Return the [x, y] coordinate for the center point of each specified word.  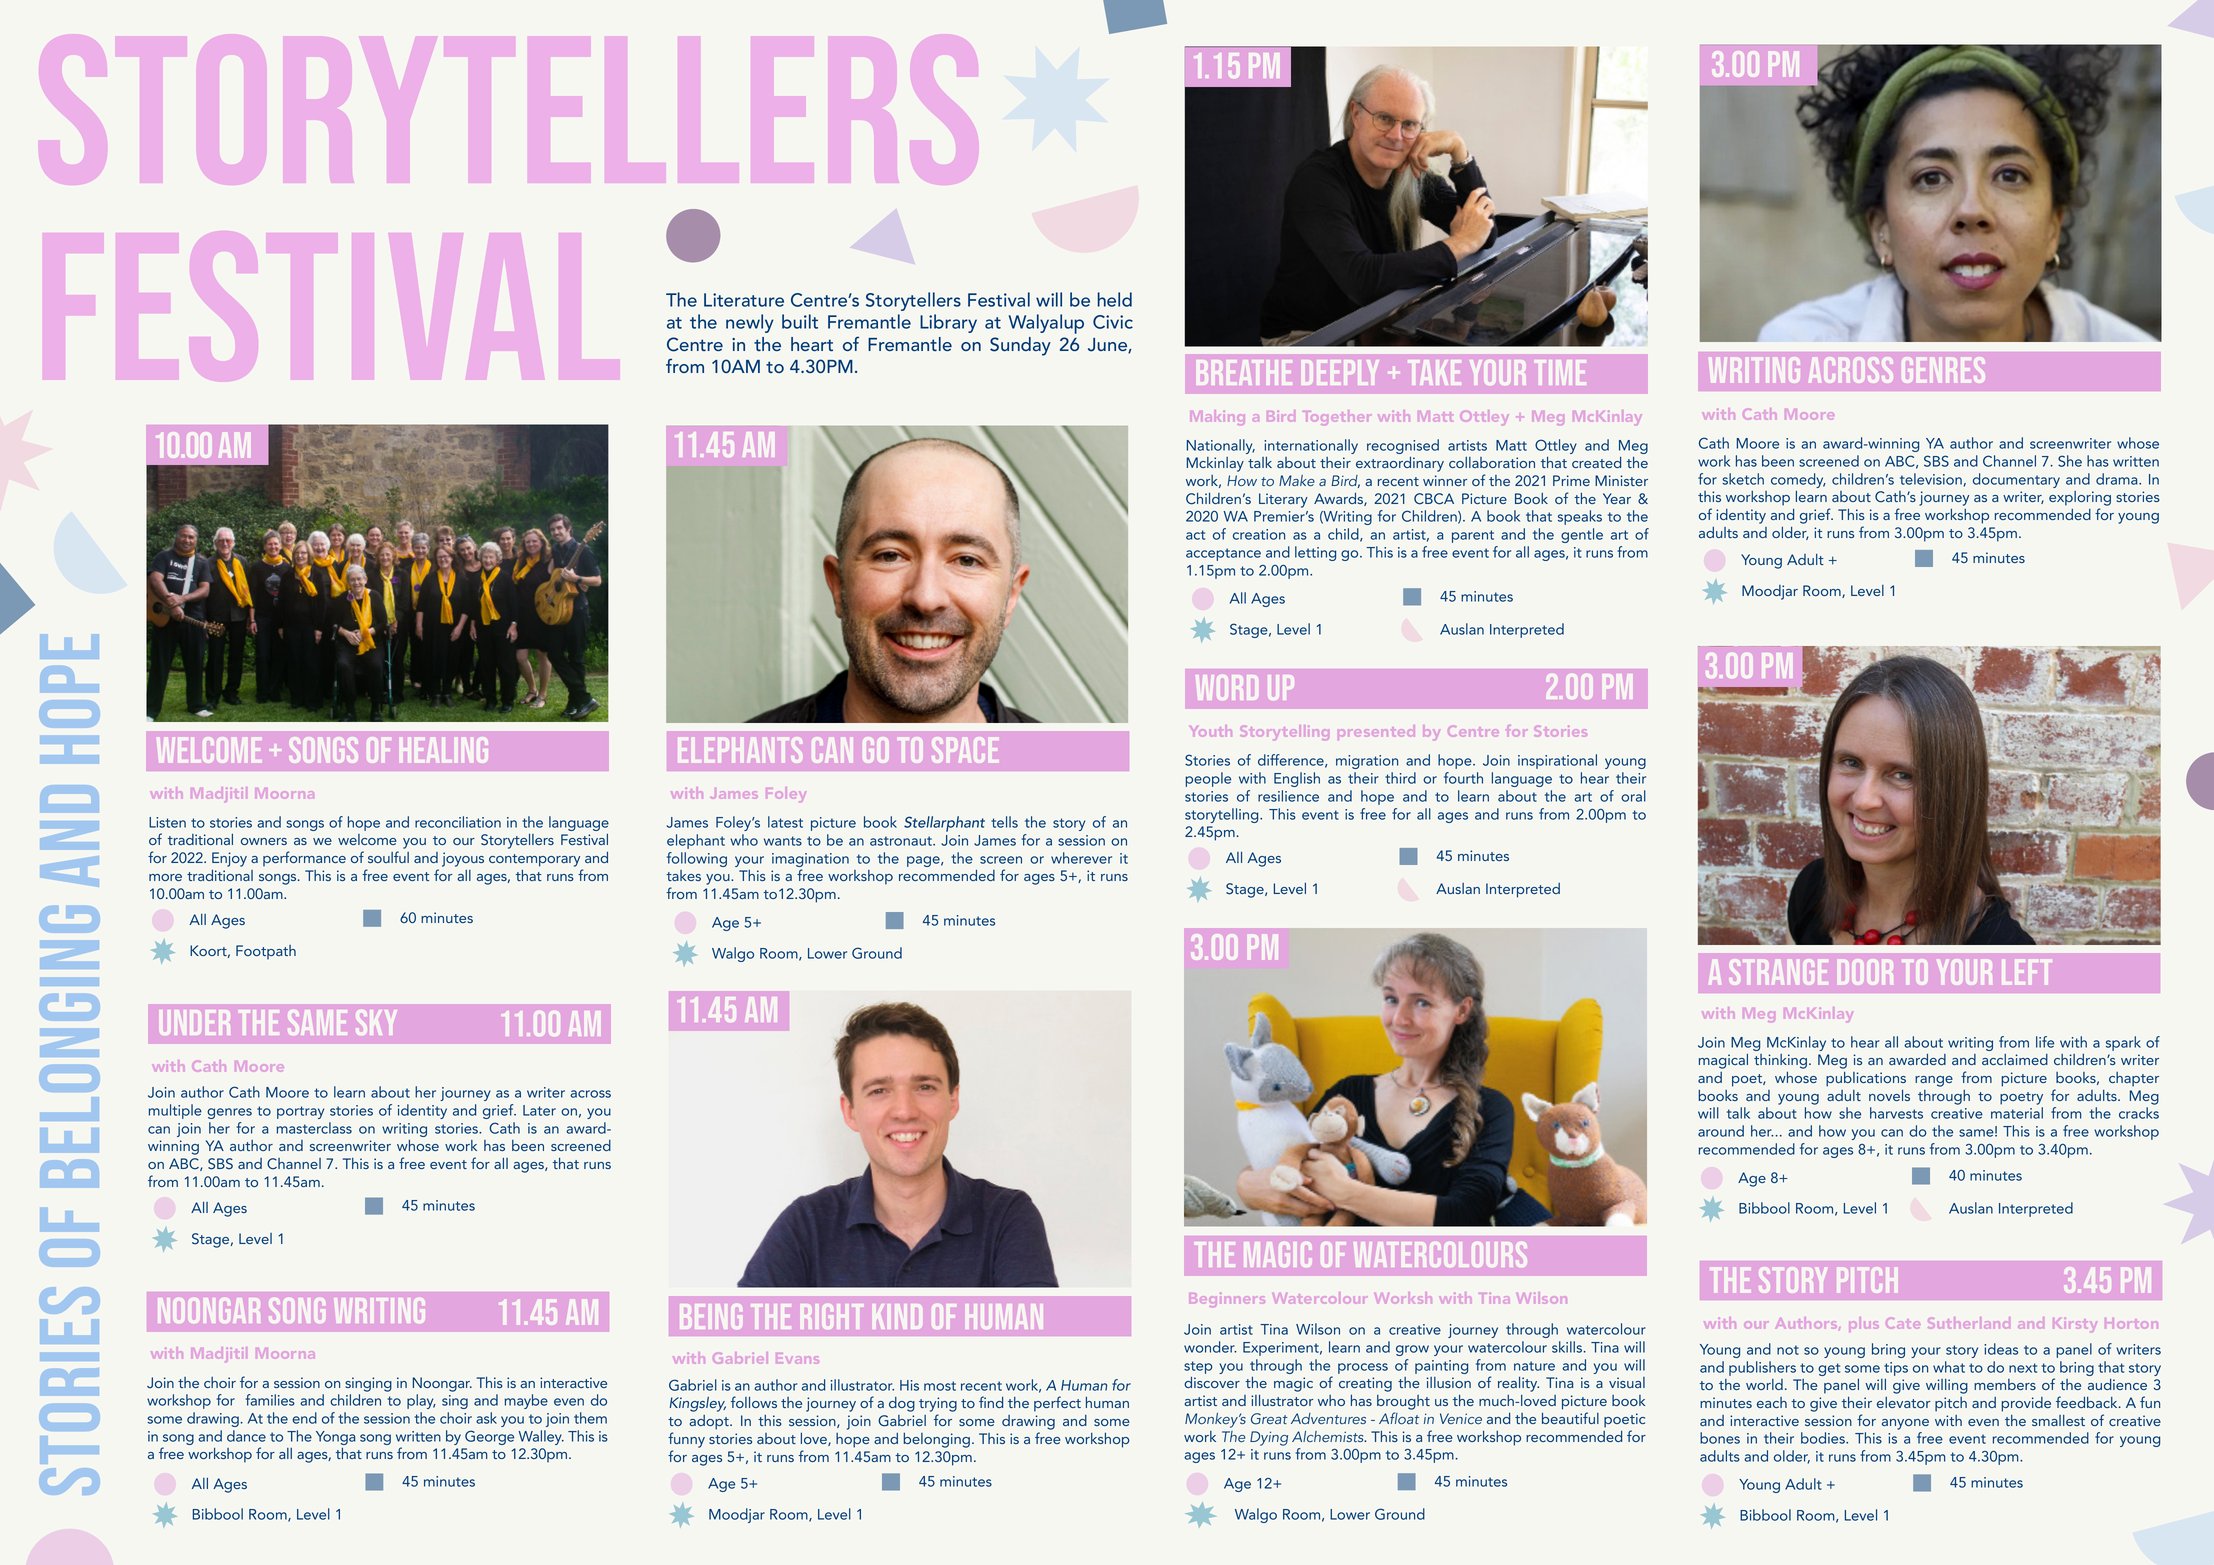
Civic [1113, 322]
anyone [1905, 1424]
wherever [1081, 858]
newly [750, 323]
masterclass [314, 1128]
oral [1633, 796]
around [1721, 1131]
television [1932, 479]
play [421, 1401]
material [2017, 1113]
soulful [388, 857]
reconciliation [458, 822]
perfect [1057, 1404]
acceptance [1223, 554]
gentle [1582, 535]
